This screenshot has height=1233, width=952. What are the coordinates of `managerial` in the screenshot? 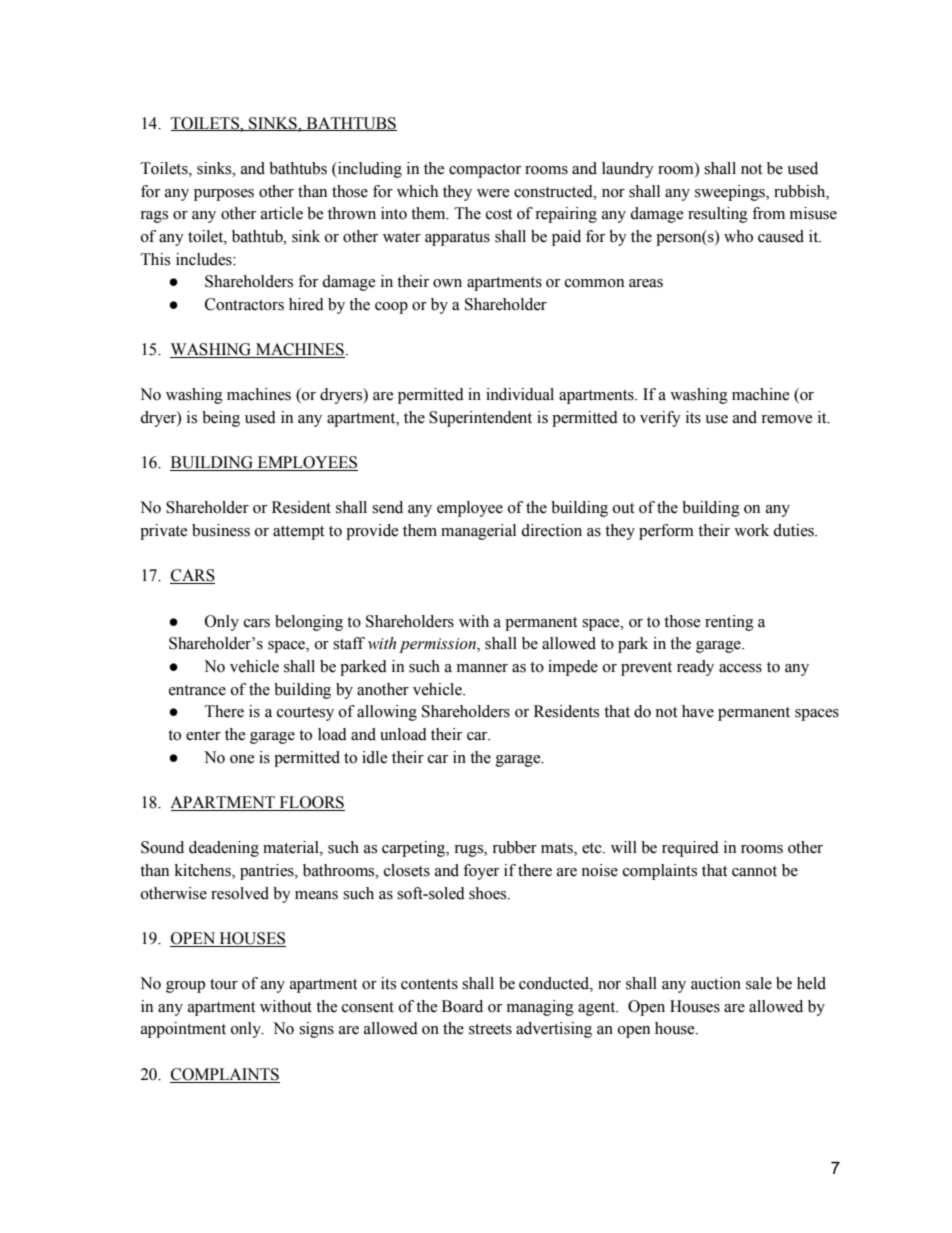 It's located at (478, 532).
